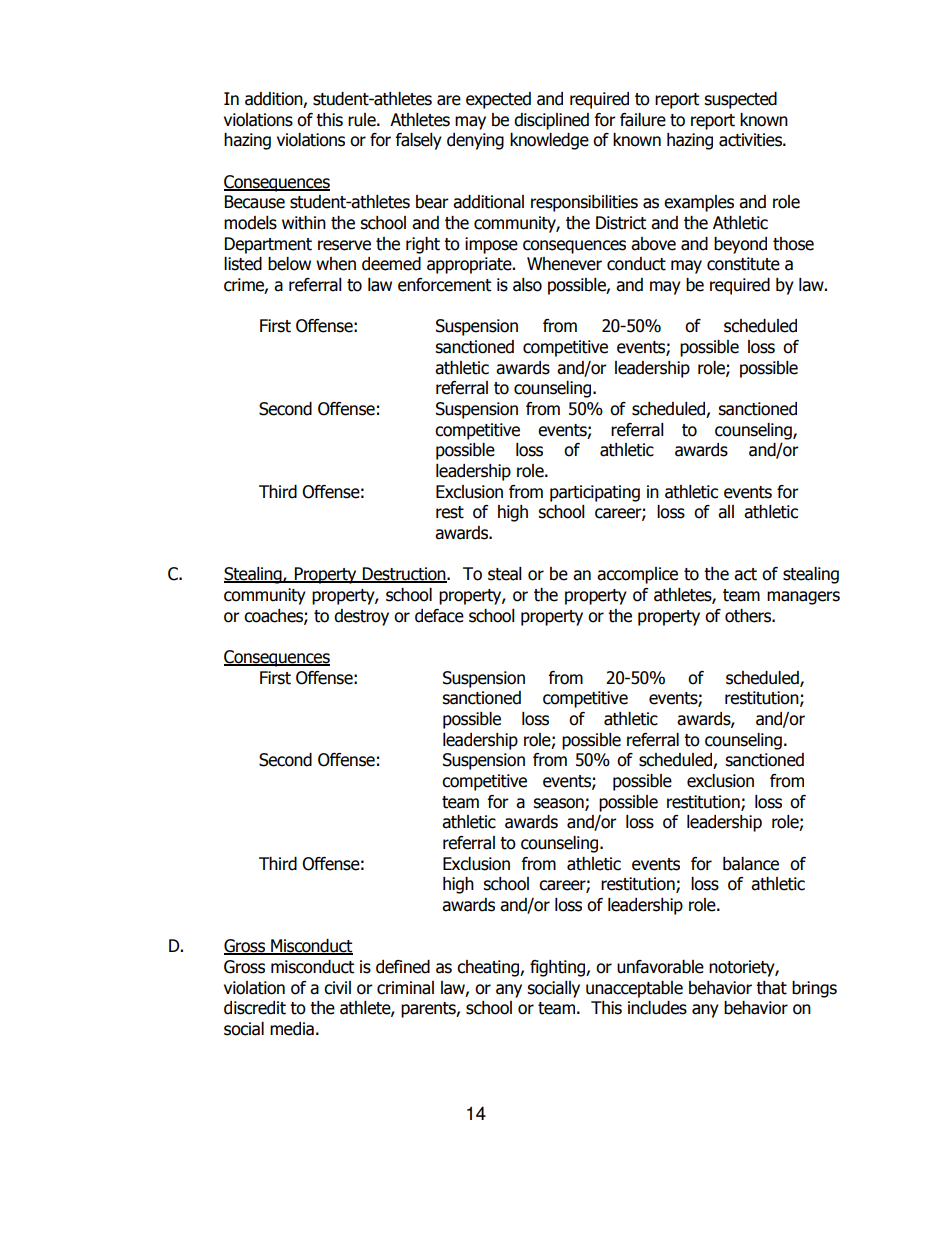 Image resolution: width=952 pixels, height=1233 pixels. What do you see at coordinates (551, 121) in the screenshot?
I see `disciplined` at bounding box center [551, 121].
